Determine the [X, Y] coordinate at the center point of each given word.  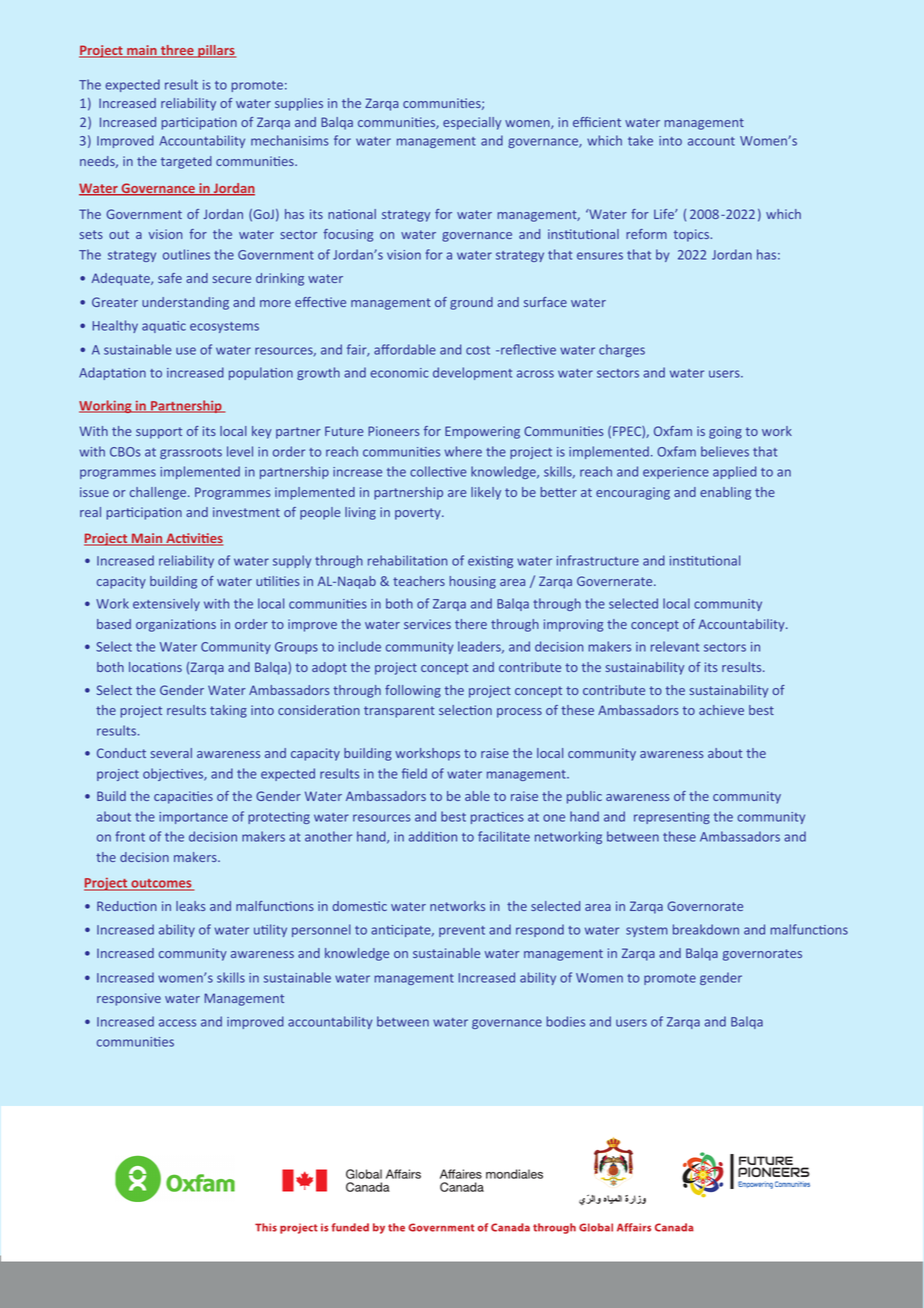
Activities [193, 539]
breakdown [706, 929]
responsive [129, 999]
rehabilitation [407, 560]
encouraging [633, 493]
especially [472, 123]
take [640, 140]
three [177, 51]
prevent [462, 931]
